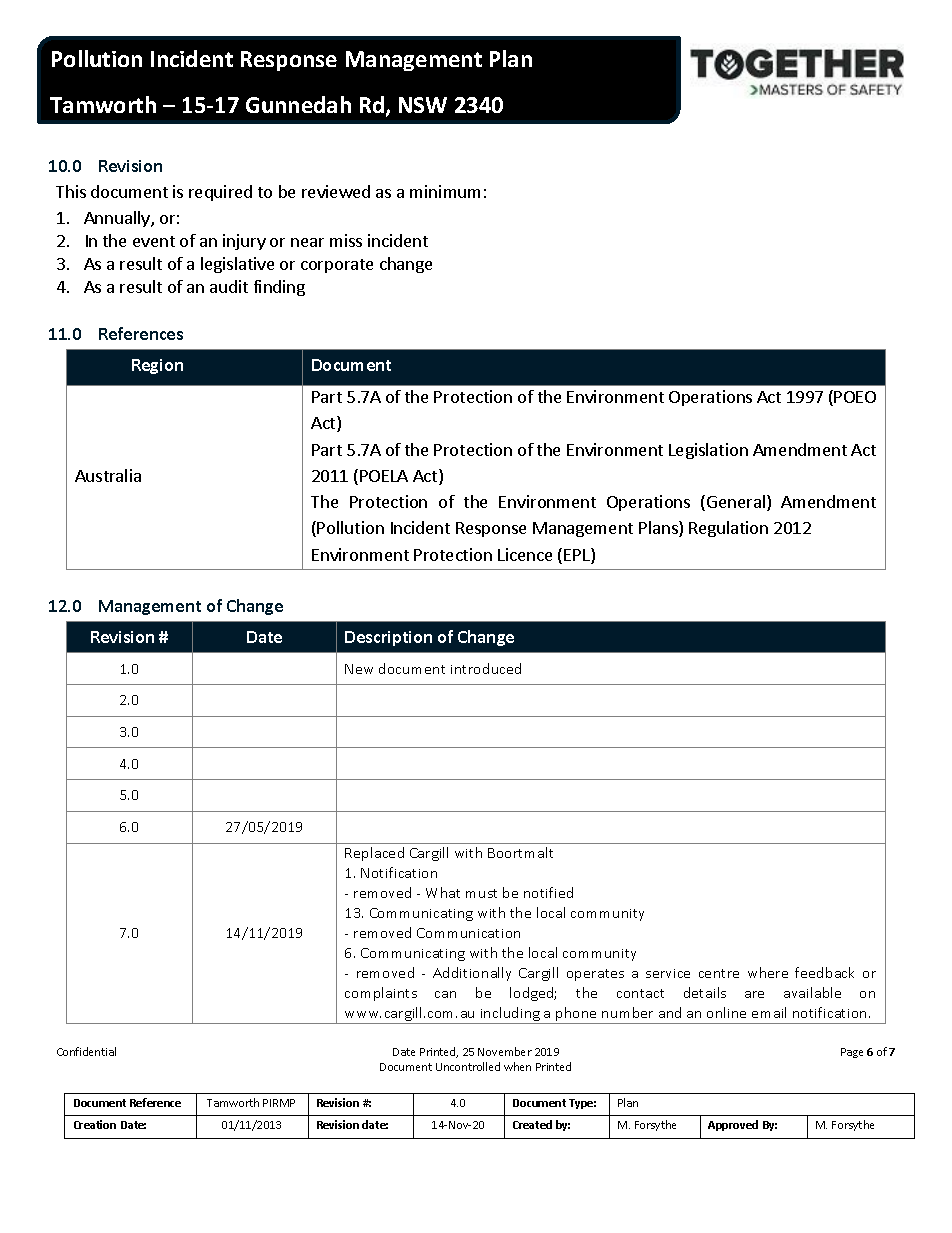  I want to click on Replaced, so click(374, 854).
